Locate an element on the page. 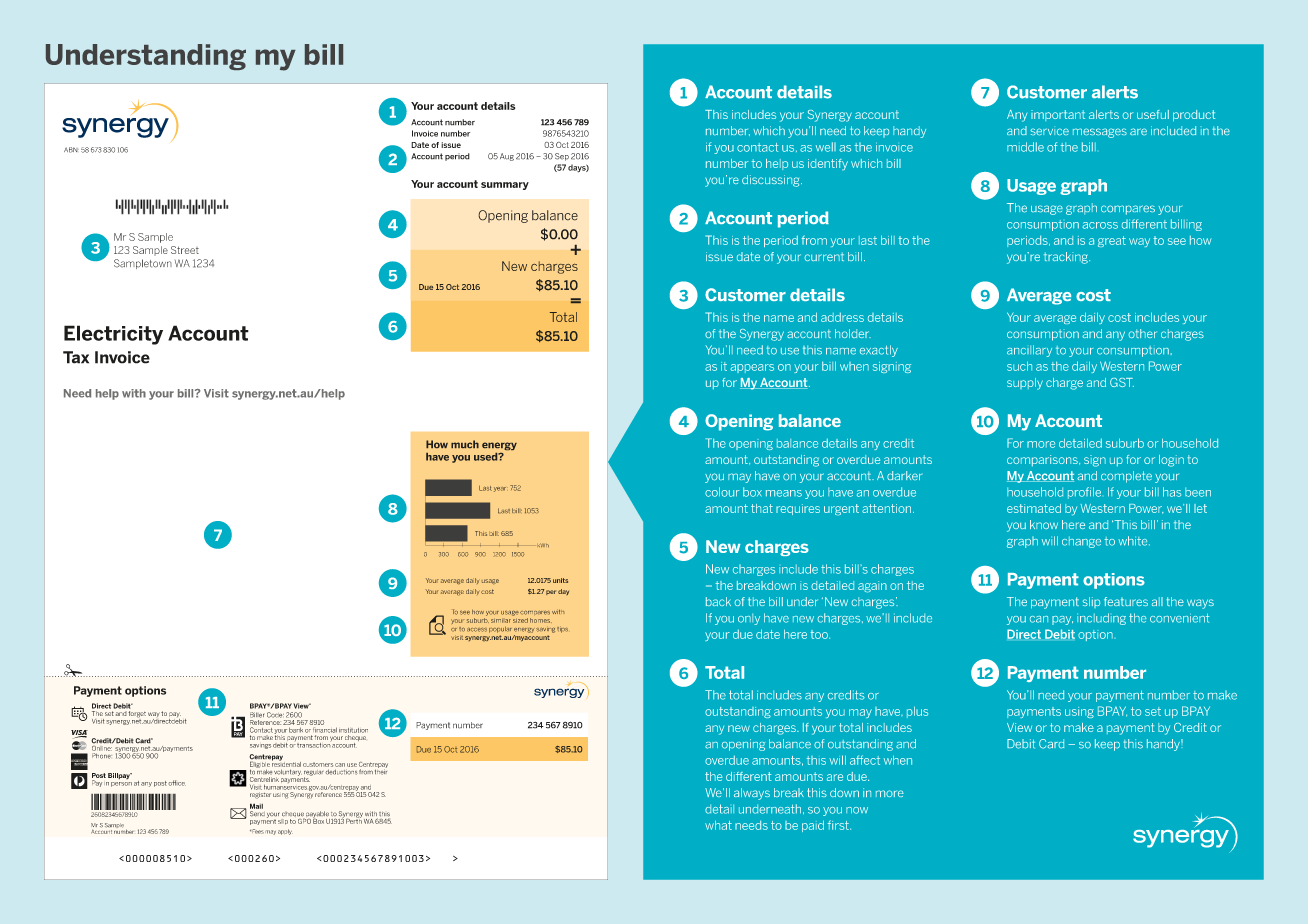 This document has width=1308, height=924. including is located at coordinates (1101, 619).
